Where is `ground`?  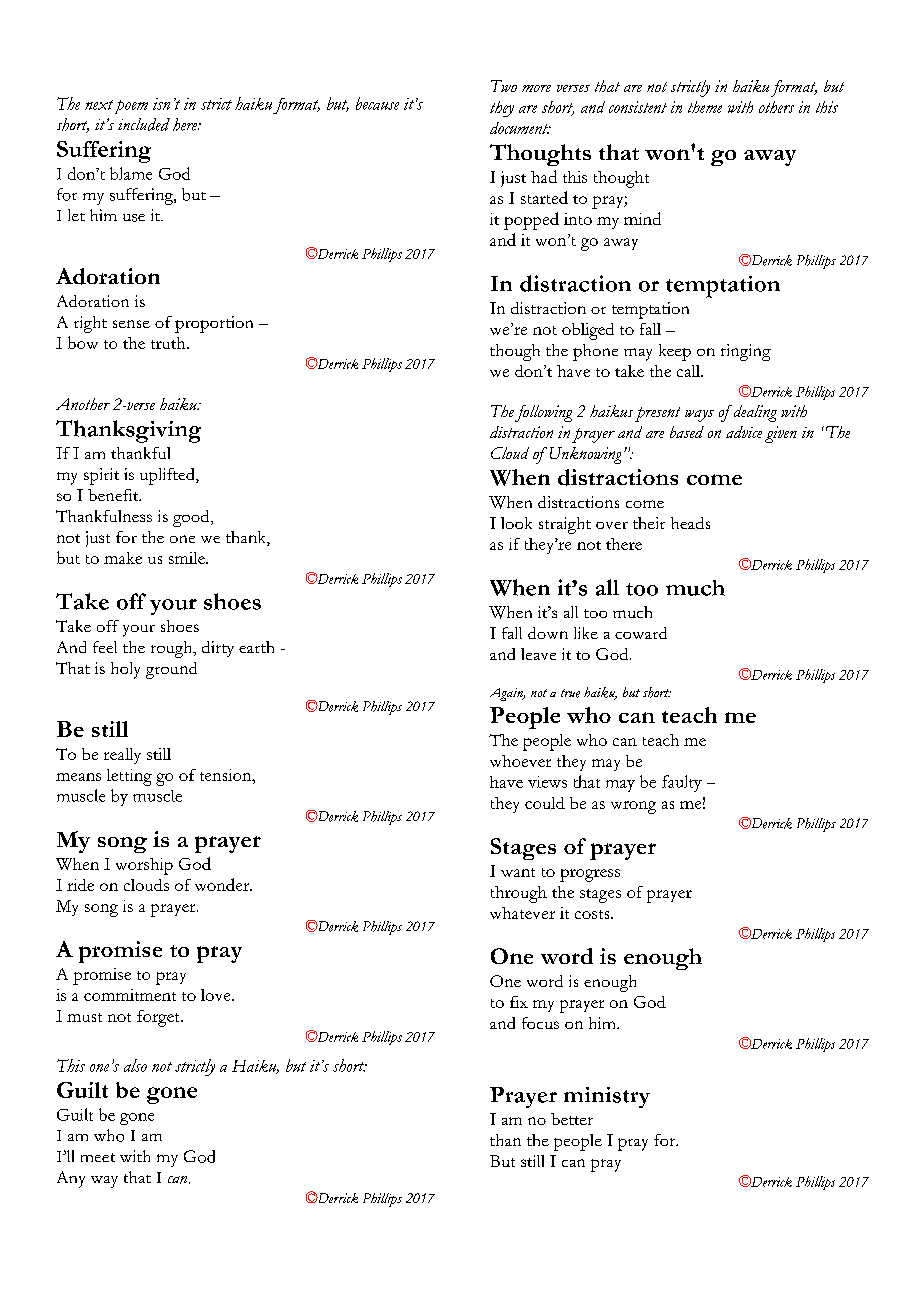
ground is located at coordinates (171, 670).
